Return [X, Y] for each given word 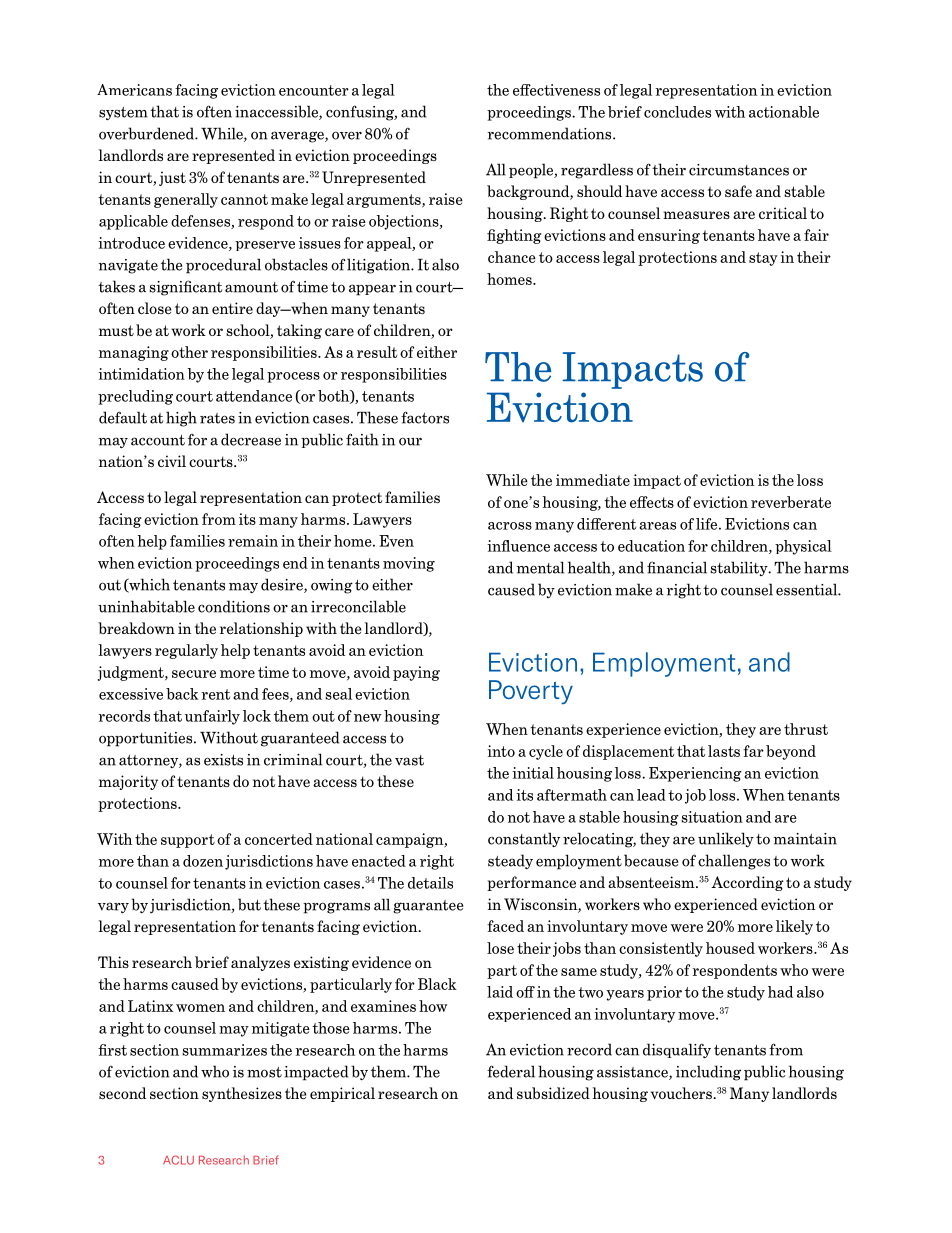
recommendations [550, 133]
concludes [677, 112]
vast [409, 760]
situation [712, 817]
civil [172, 461]
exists [223, 760]
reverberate [791, 502]
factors [425, 417]
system [123, 113]
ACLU [178, 1160]
